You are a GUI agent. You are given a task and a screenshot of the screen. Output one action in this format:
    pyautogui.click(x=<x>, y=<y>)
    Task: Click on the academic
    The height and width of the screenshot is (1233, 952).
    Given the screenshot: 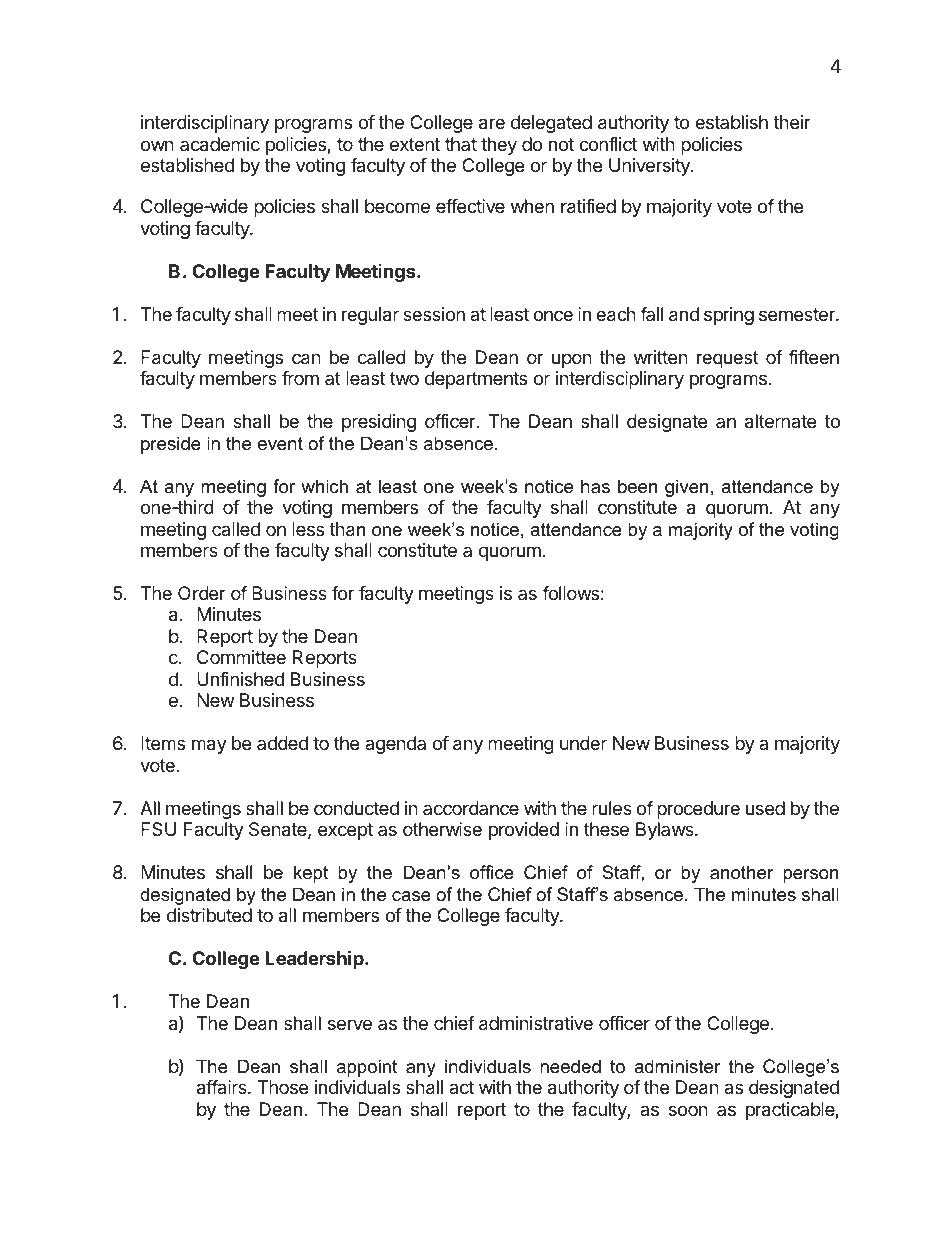 What is the action you would take?
    pyautogui.click(x=220, y=144)
